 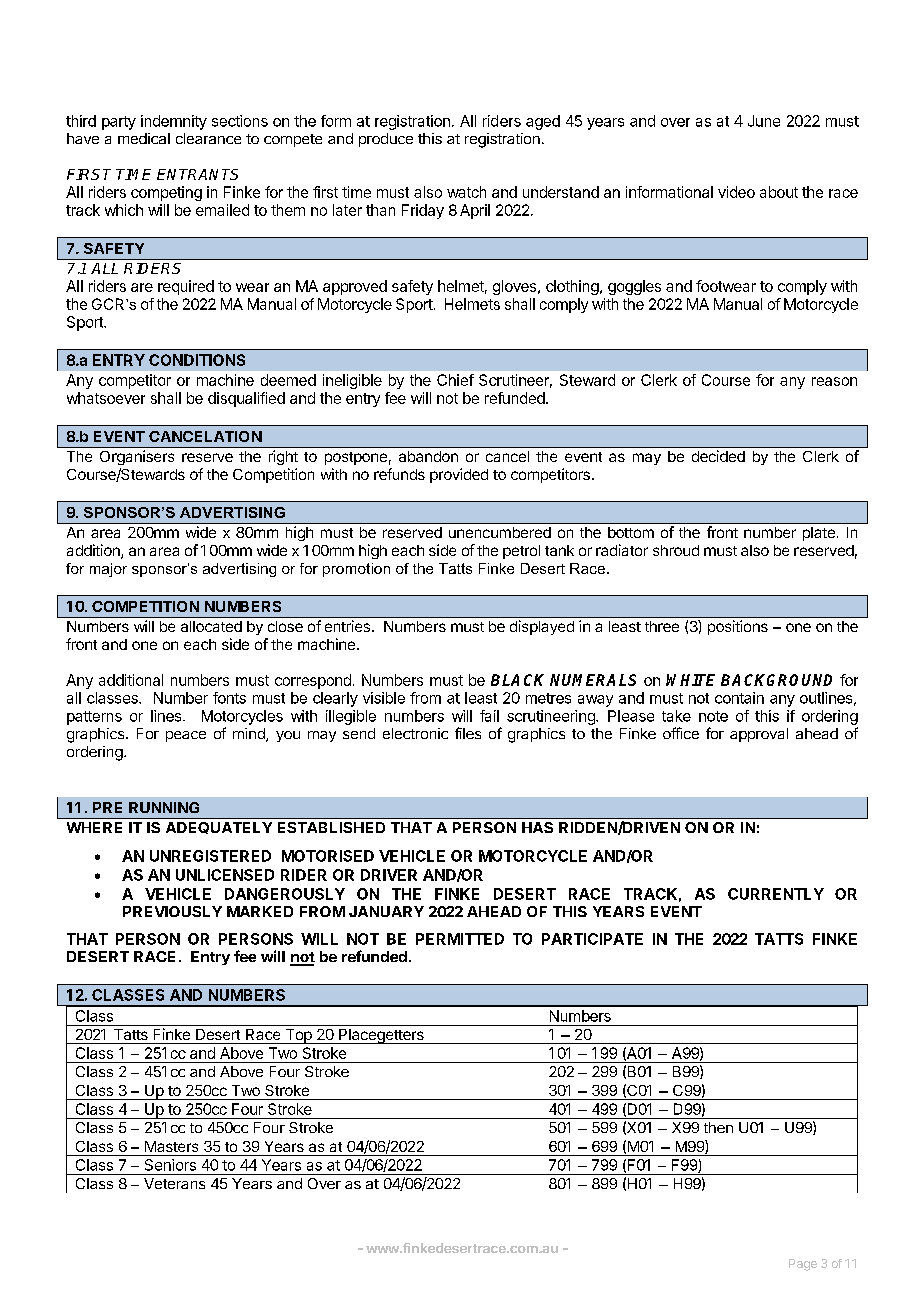 What do you see at coordinates (736, 192) in the document?
I see `video` at bounding box center [736, 192].
